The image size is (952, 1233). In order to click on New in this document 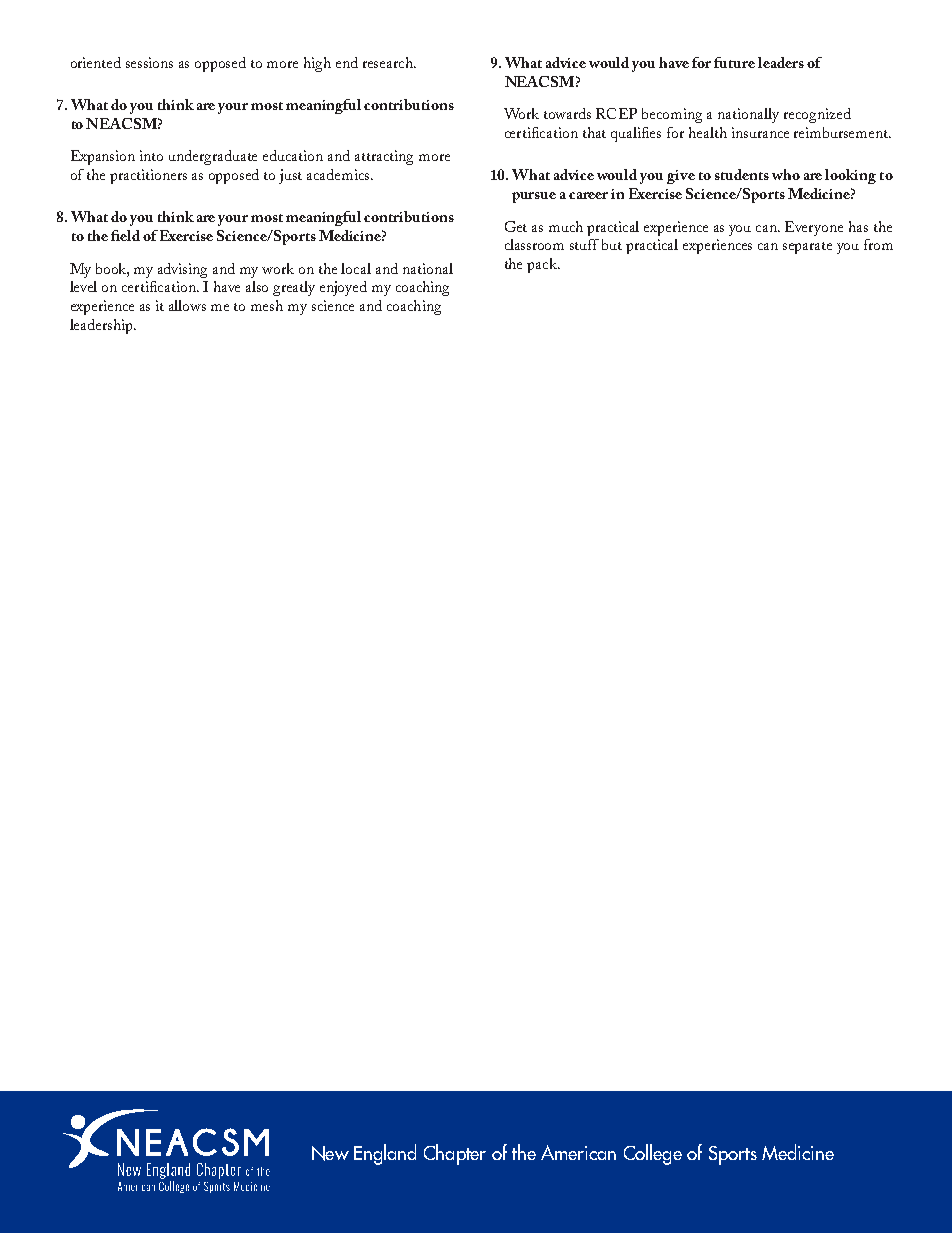, I will do `click(330, 1153)`.
